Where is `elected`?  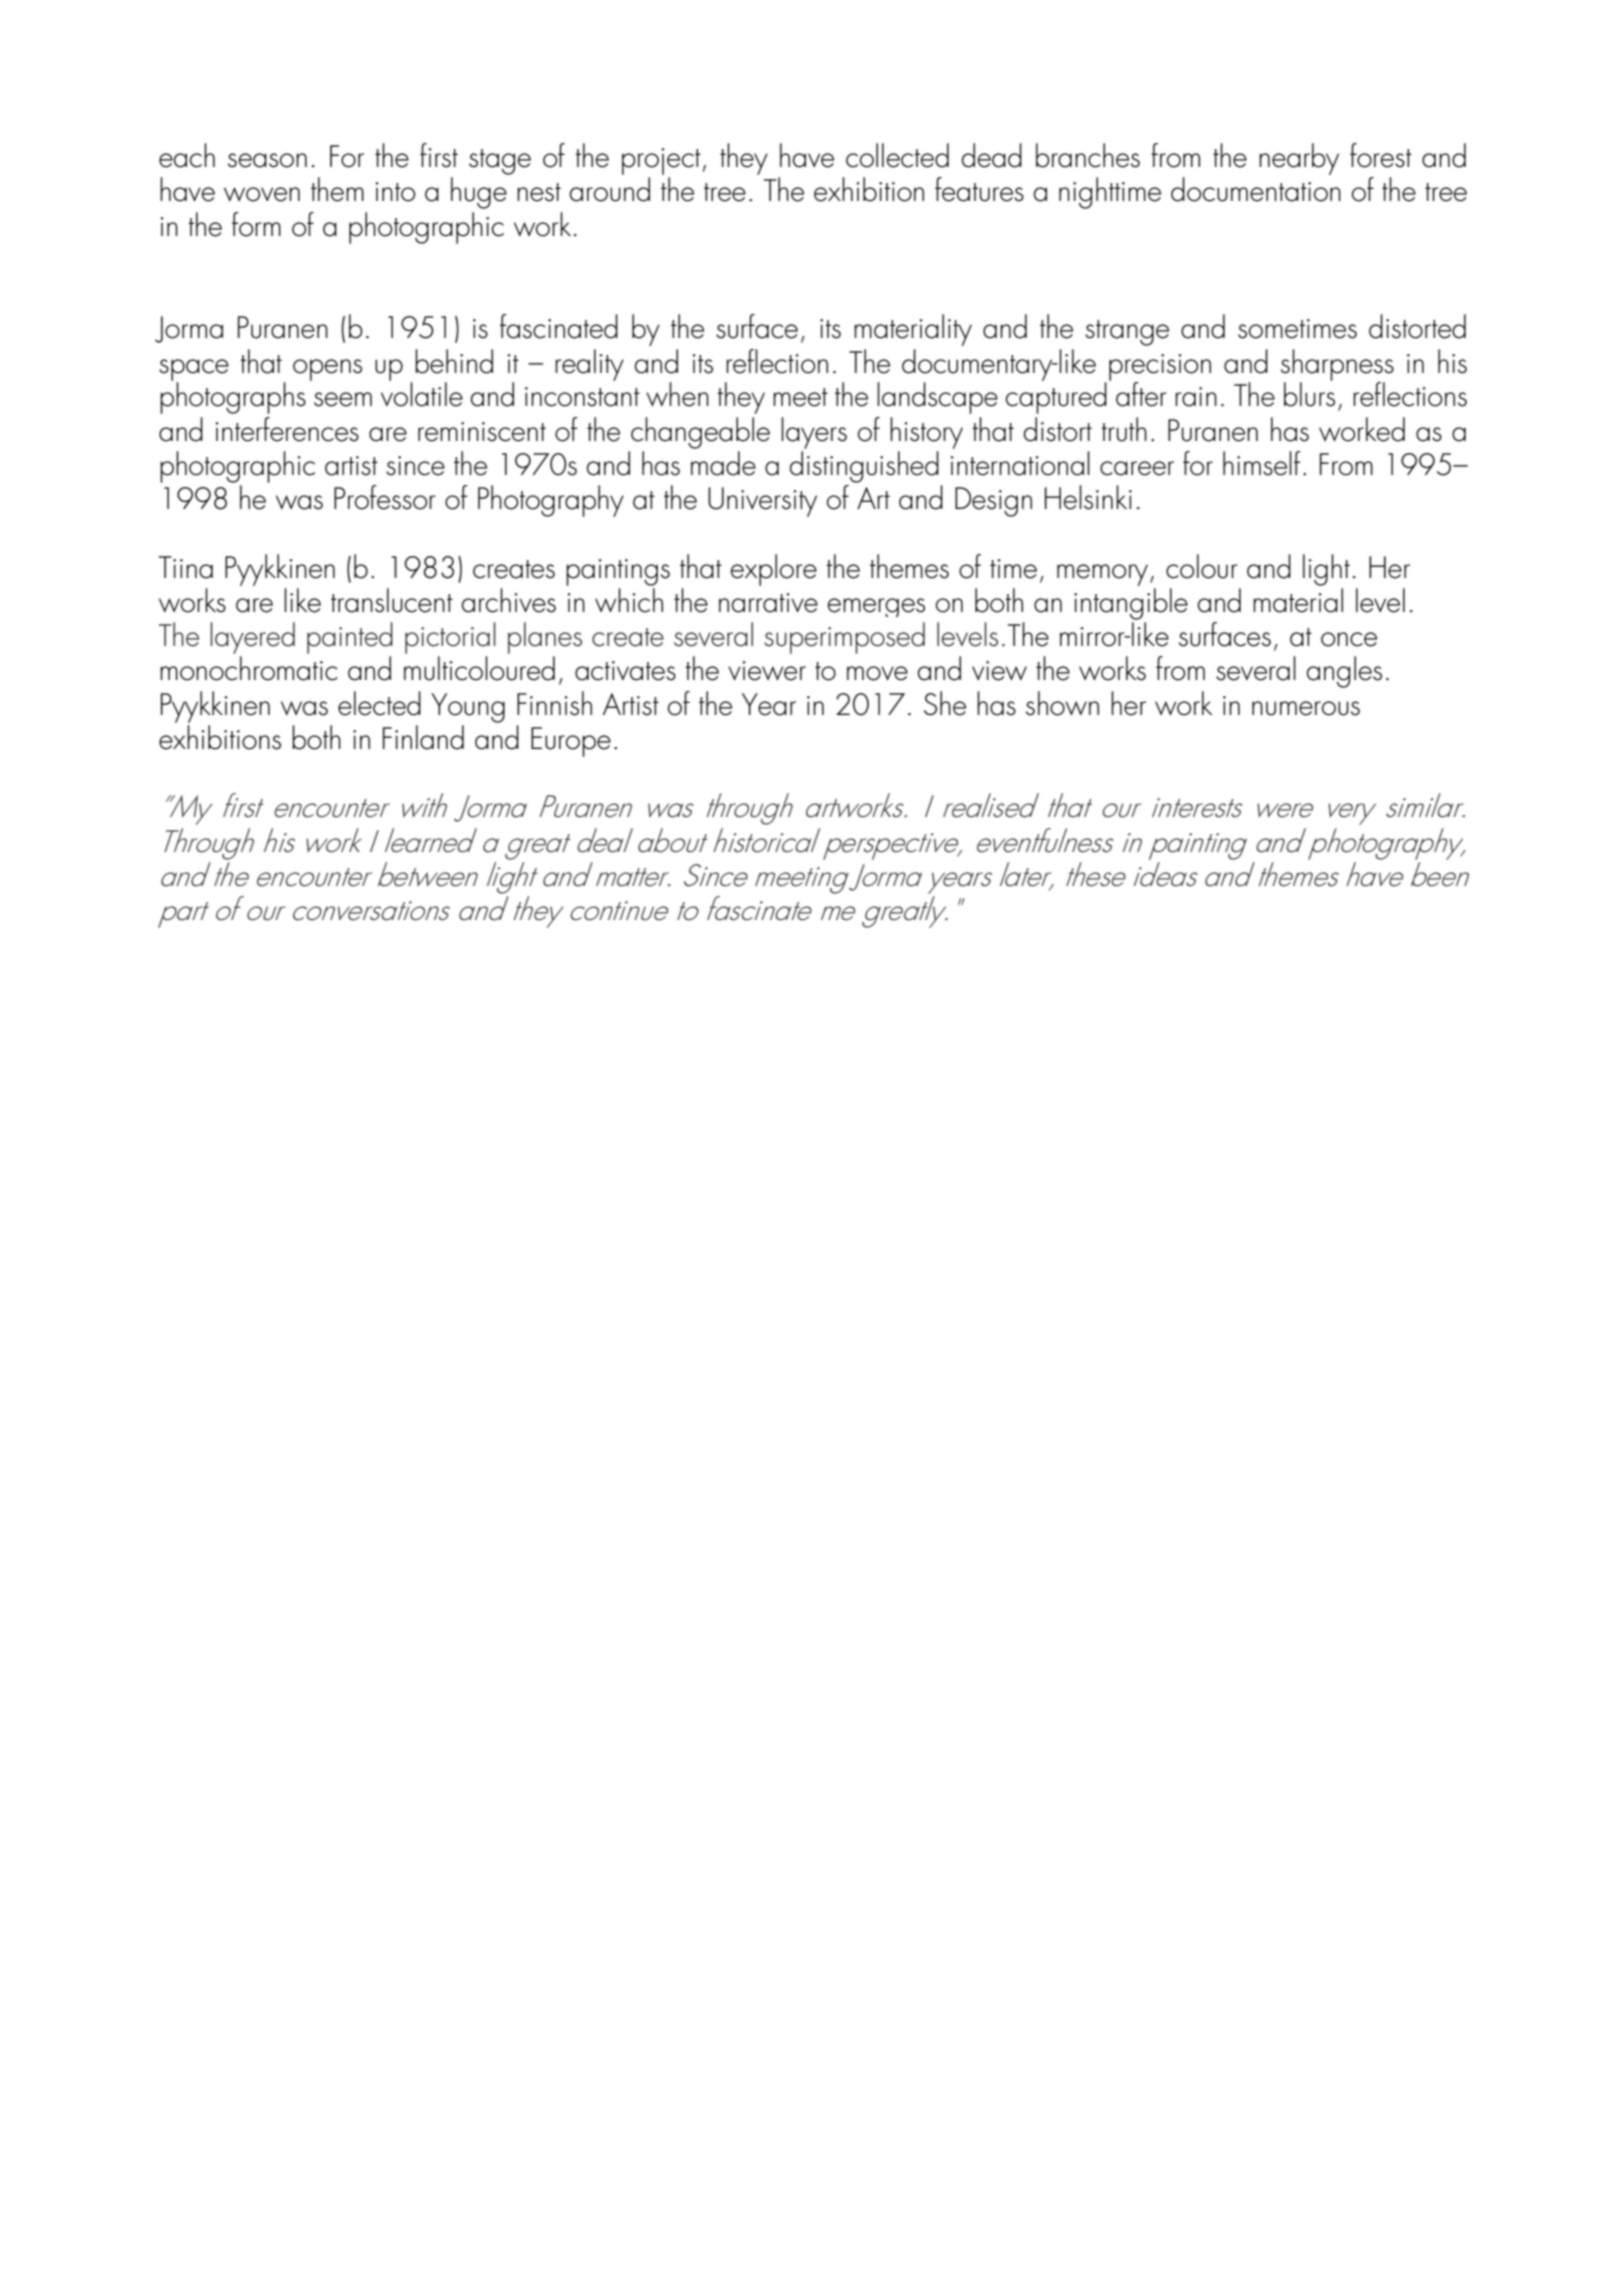
elected is located at coordinates (379, 703).
